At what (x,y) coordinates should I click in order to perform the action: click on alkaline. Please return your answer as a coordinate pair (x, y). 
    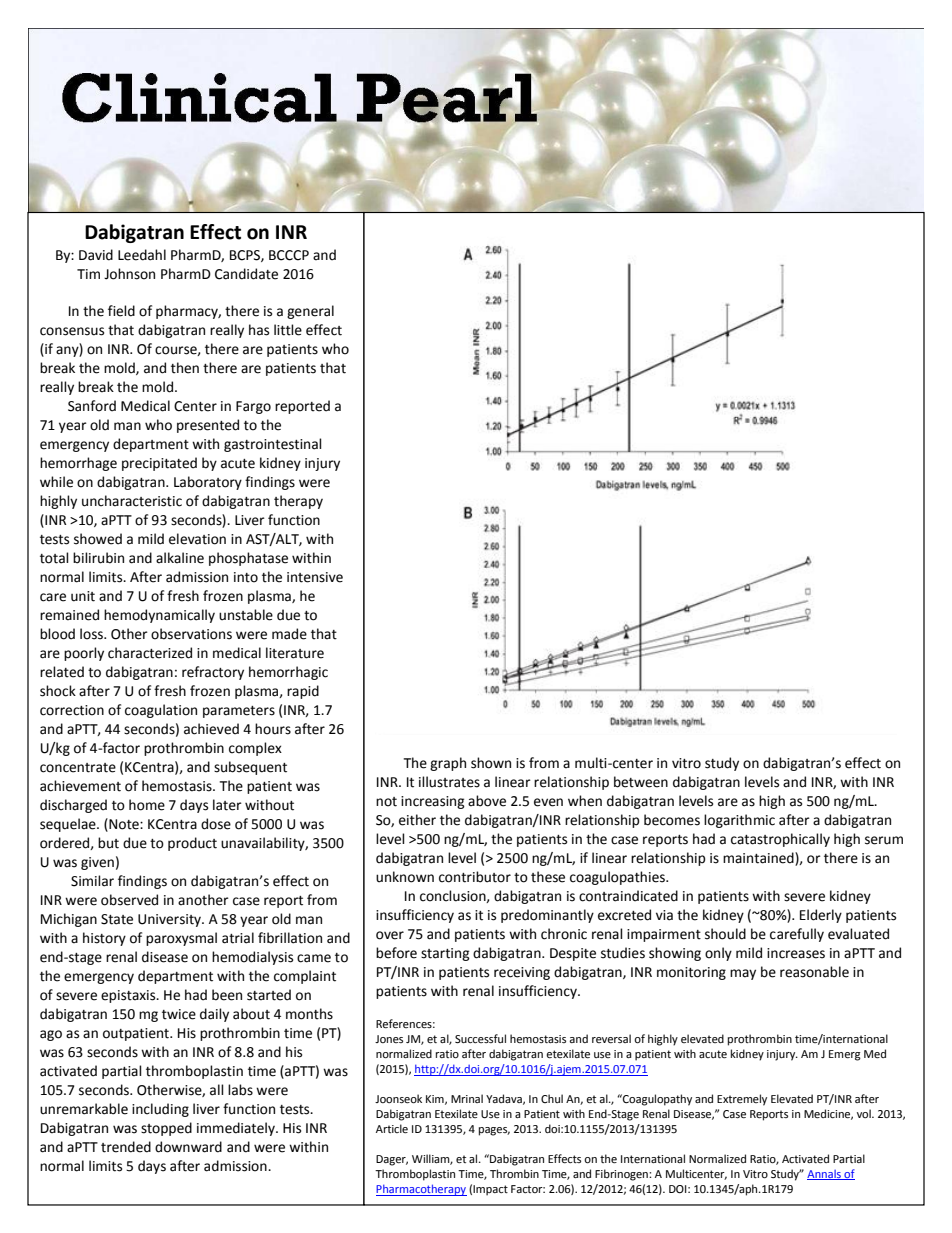
    Looking at the image, I should click on (180, 558).
